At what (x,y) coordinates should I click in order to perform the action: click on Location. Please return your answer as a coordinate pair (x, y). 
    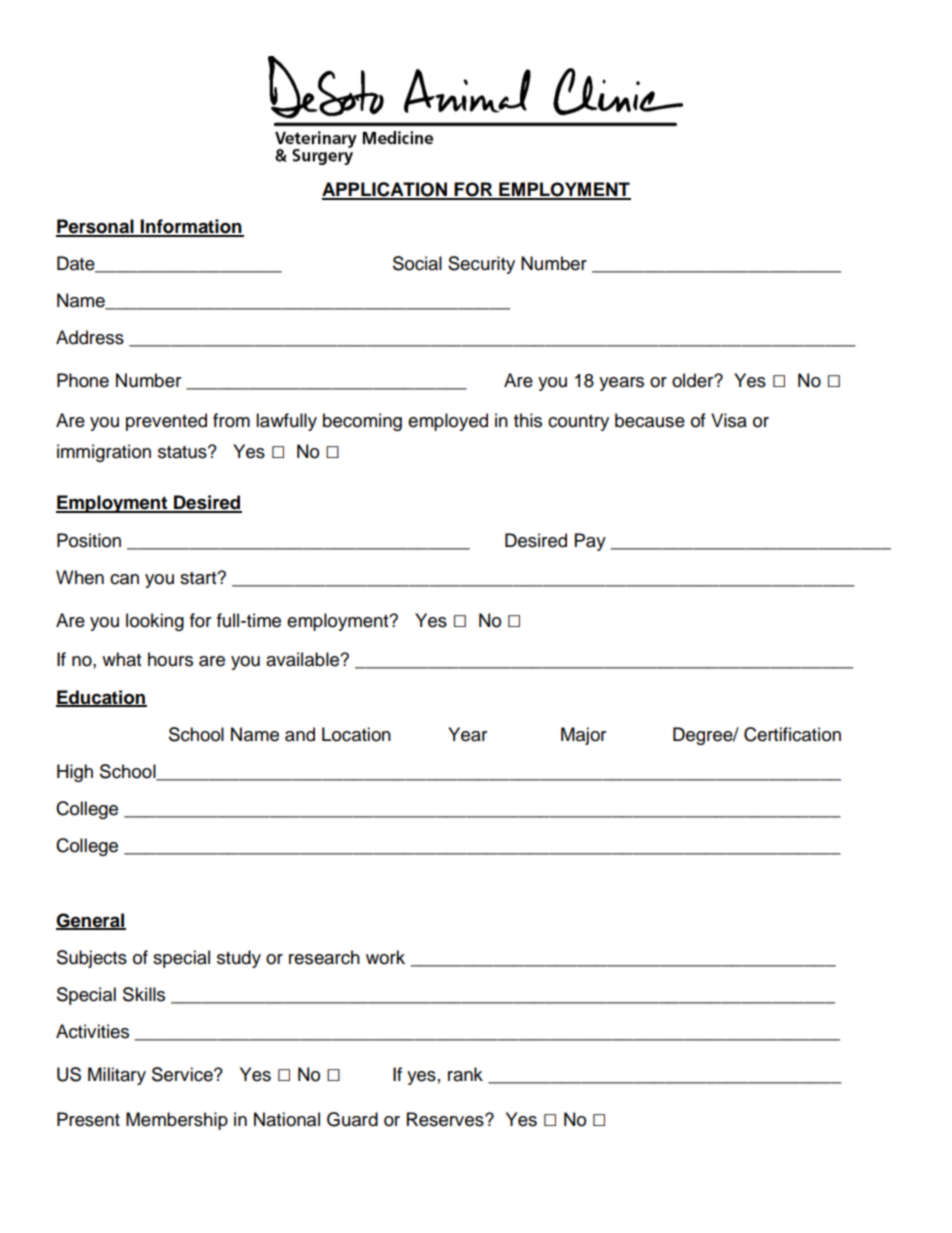
    Looking at the image, I should click on (356, 734).
